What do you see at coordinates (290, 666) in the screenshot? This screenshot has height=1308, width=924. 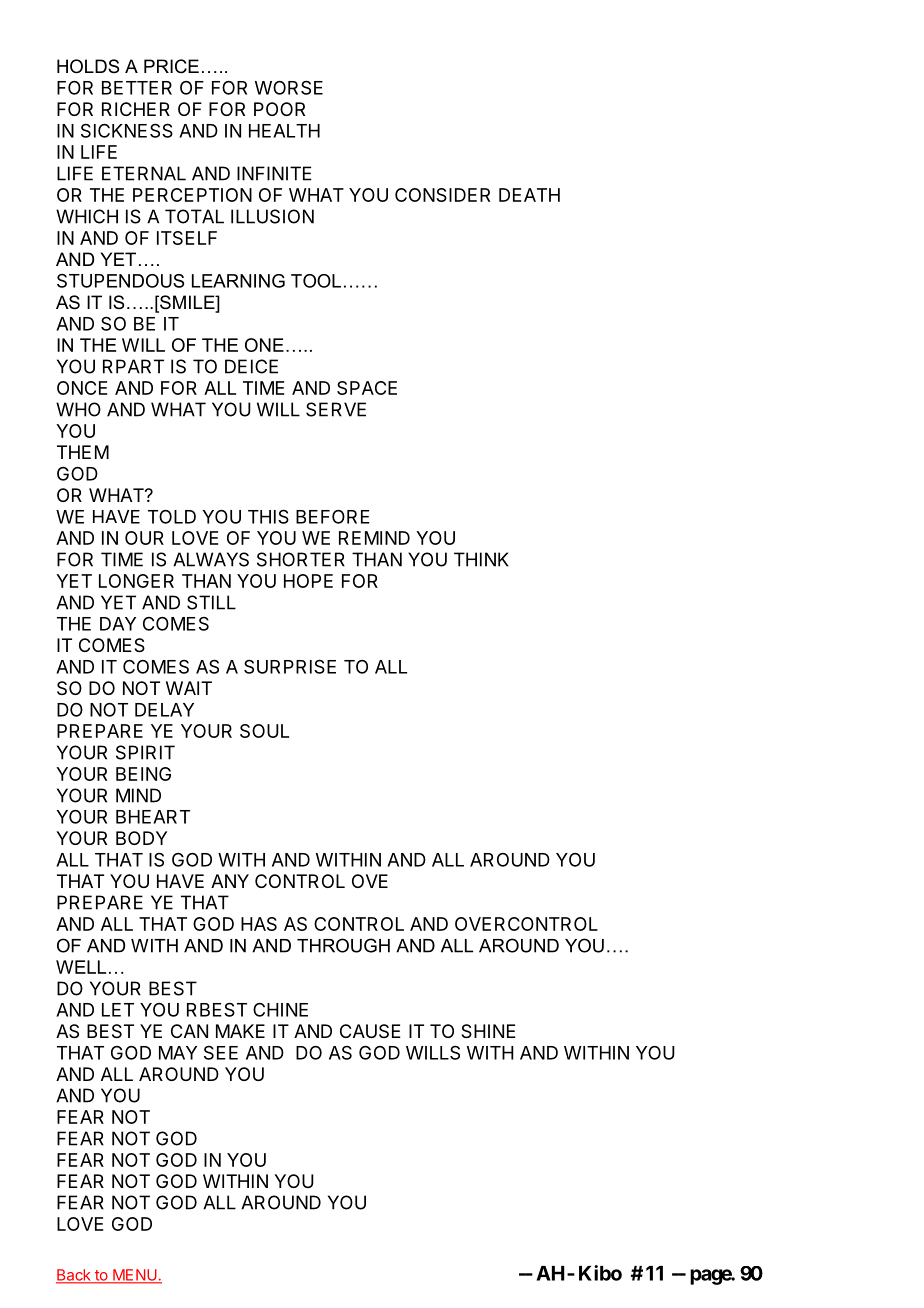 I see `SURPRISE` at bounding box center [290, 666].
